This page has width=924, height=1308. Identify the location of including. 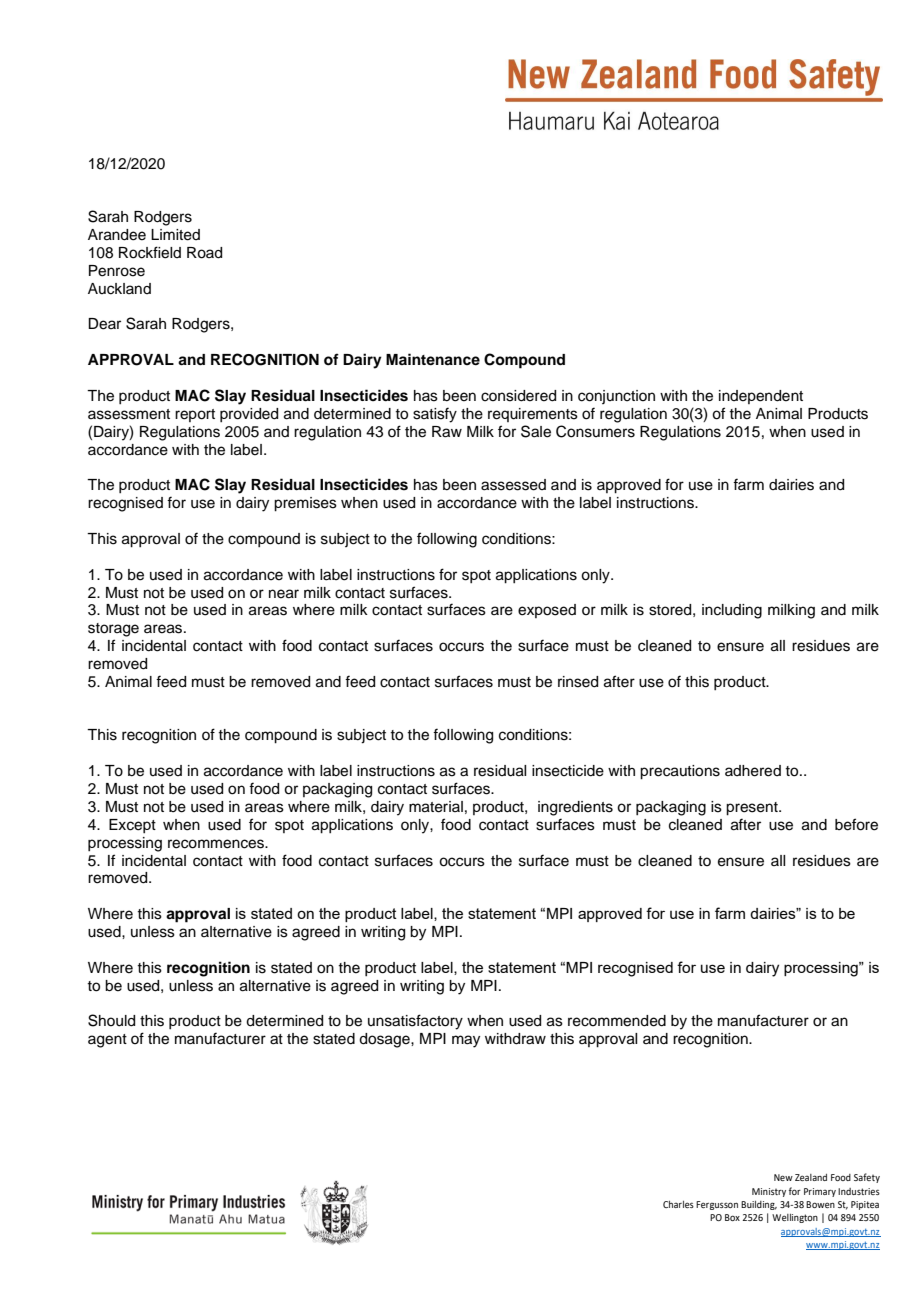
(732, 611).
